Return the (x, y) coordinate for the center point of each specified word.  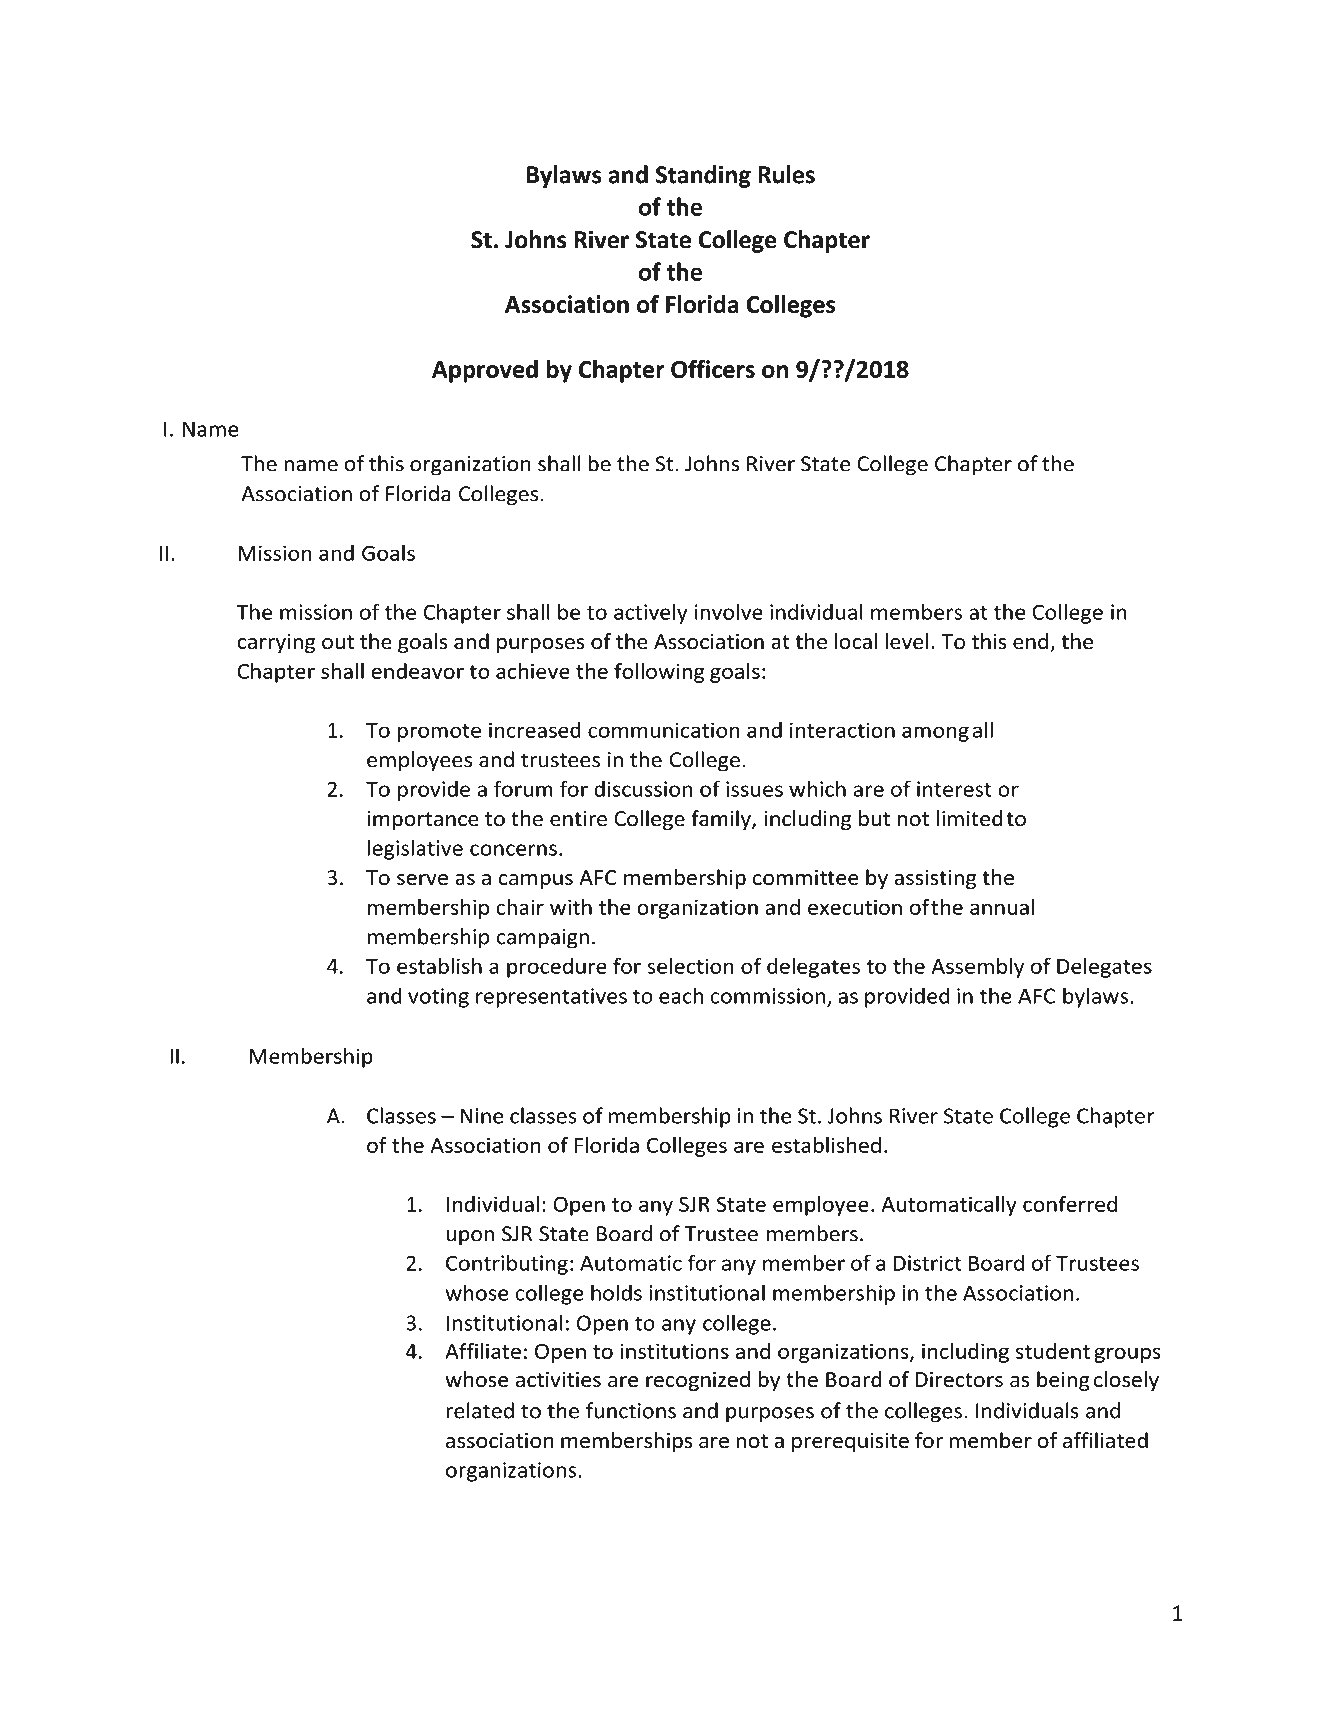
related (480, 1410)
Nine (481, 1116)
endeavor (418, 671)
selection (690, 966)
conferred (1070, 1204)
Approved (485, 371)
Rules (786, 174)
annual (1002, 907)
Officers (713, 368)
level (906, 641)
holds (616, 1292)
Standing (703, 176)
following (659, 673)
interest (954, 789)
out (338, 642)
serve (422, 880)
